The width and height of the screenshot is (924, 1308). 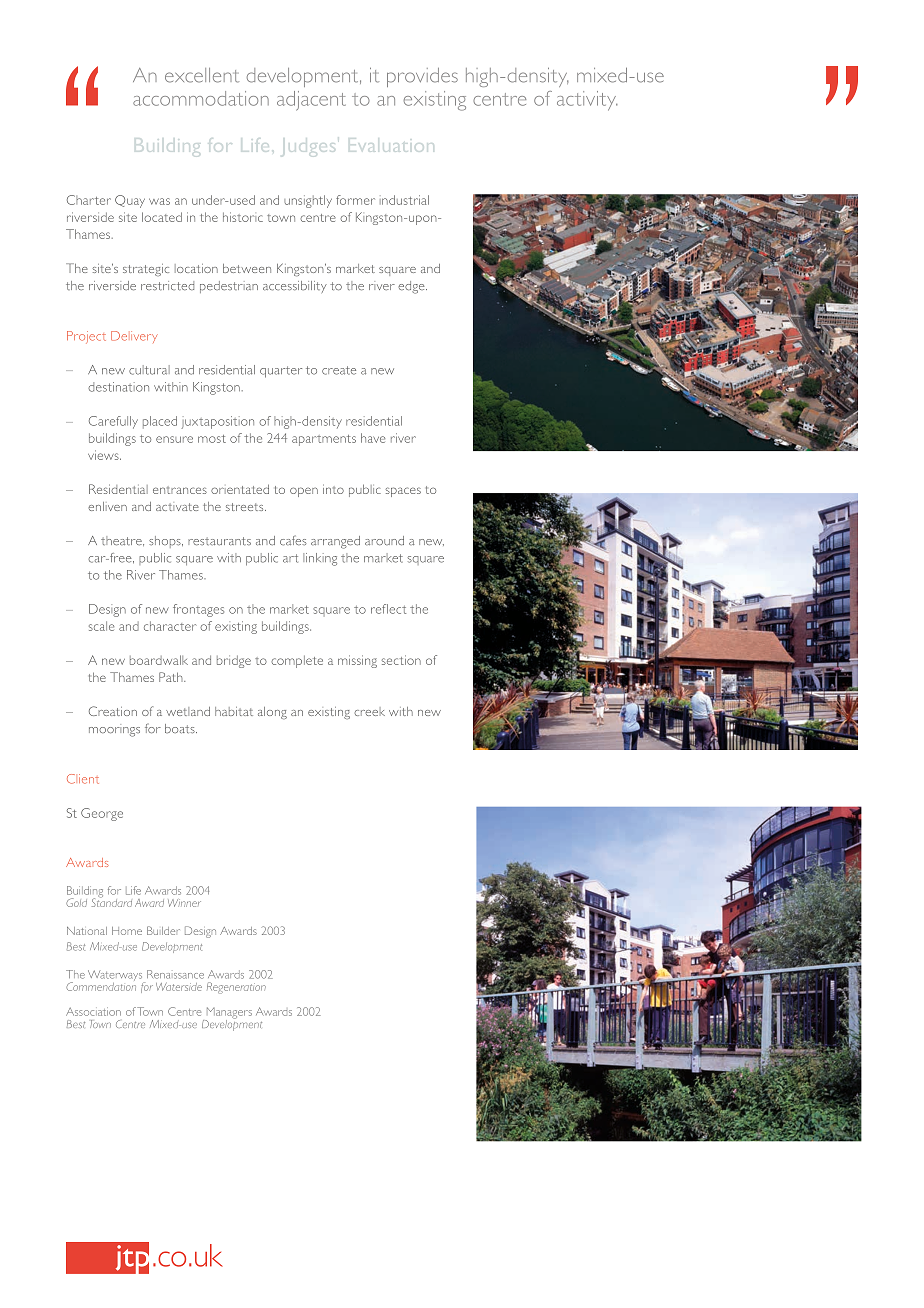 What do you see at coordinates (587, 101) in the screenshot?
I see `activity` at bounding box center [587, 101].
